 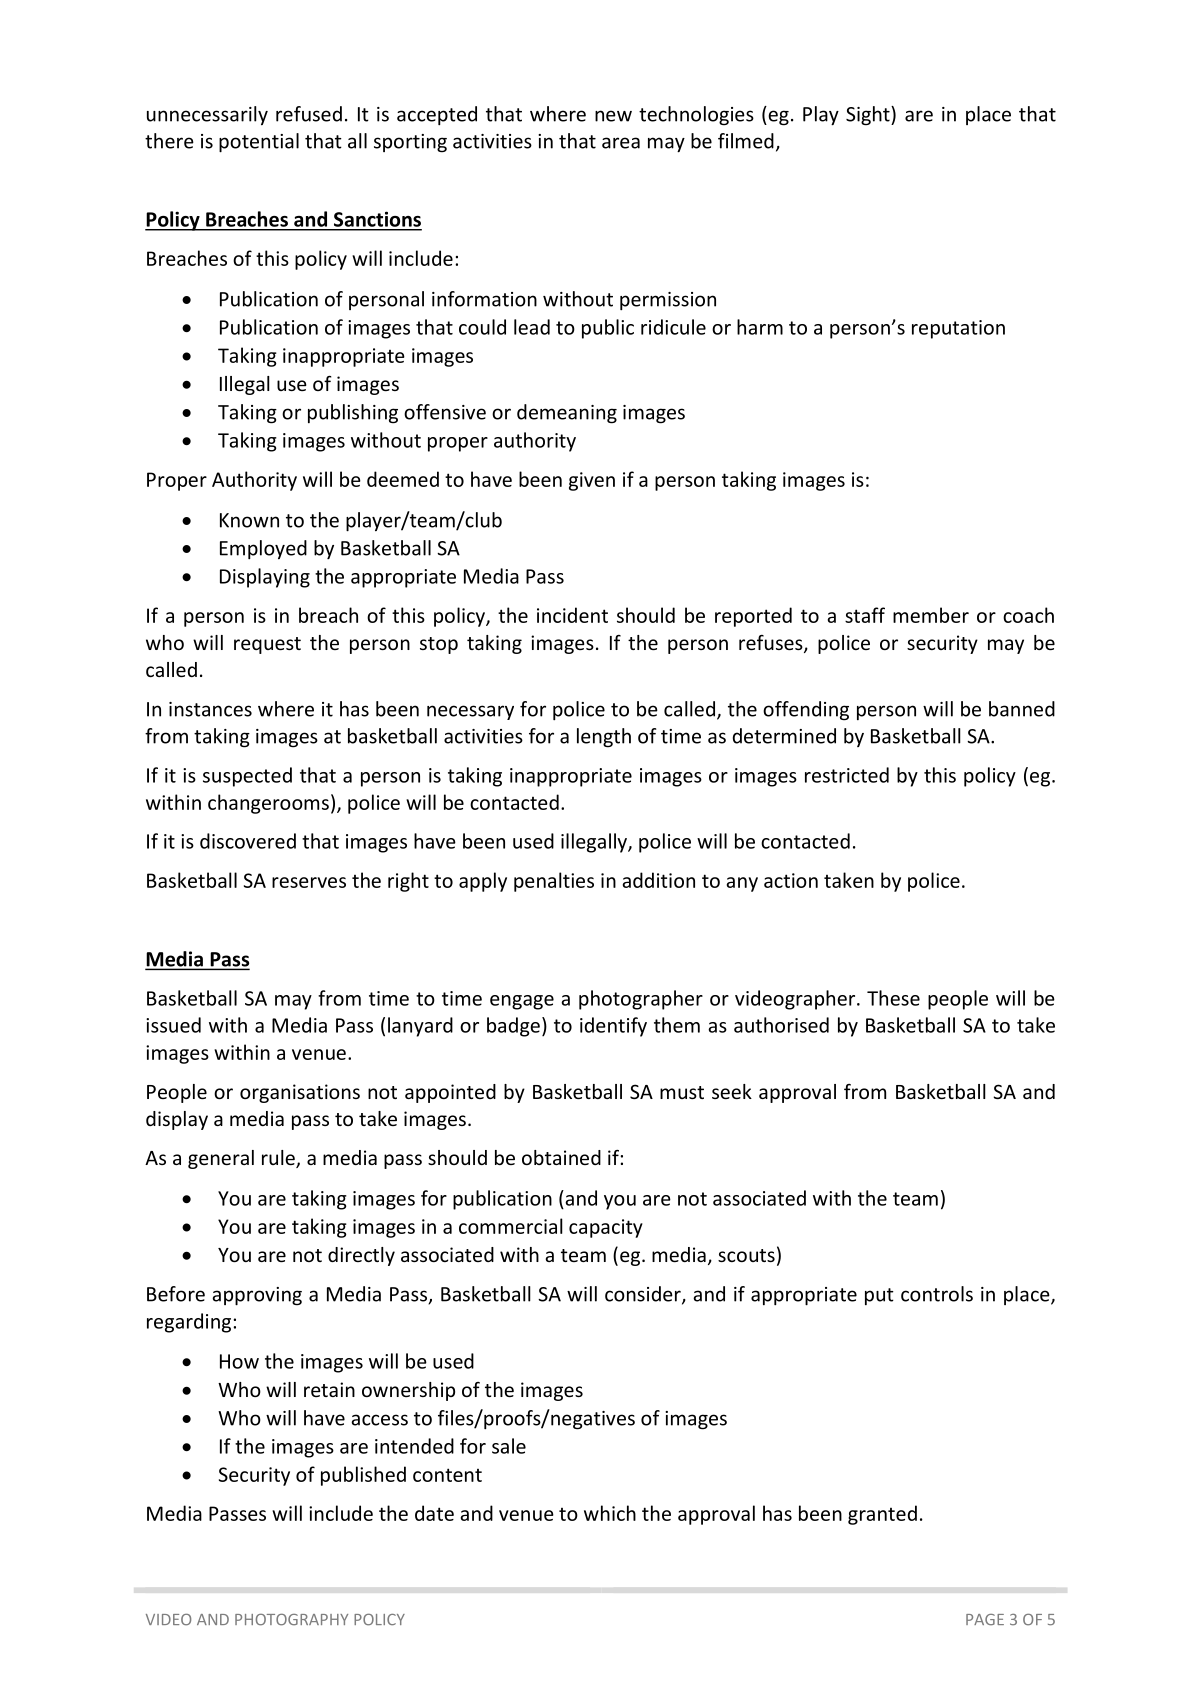 I want to click on PHOTOGRAPHY, so click(x=291, y=1620).
